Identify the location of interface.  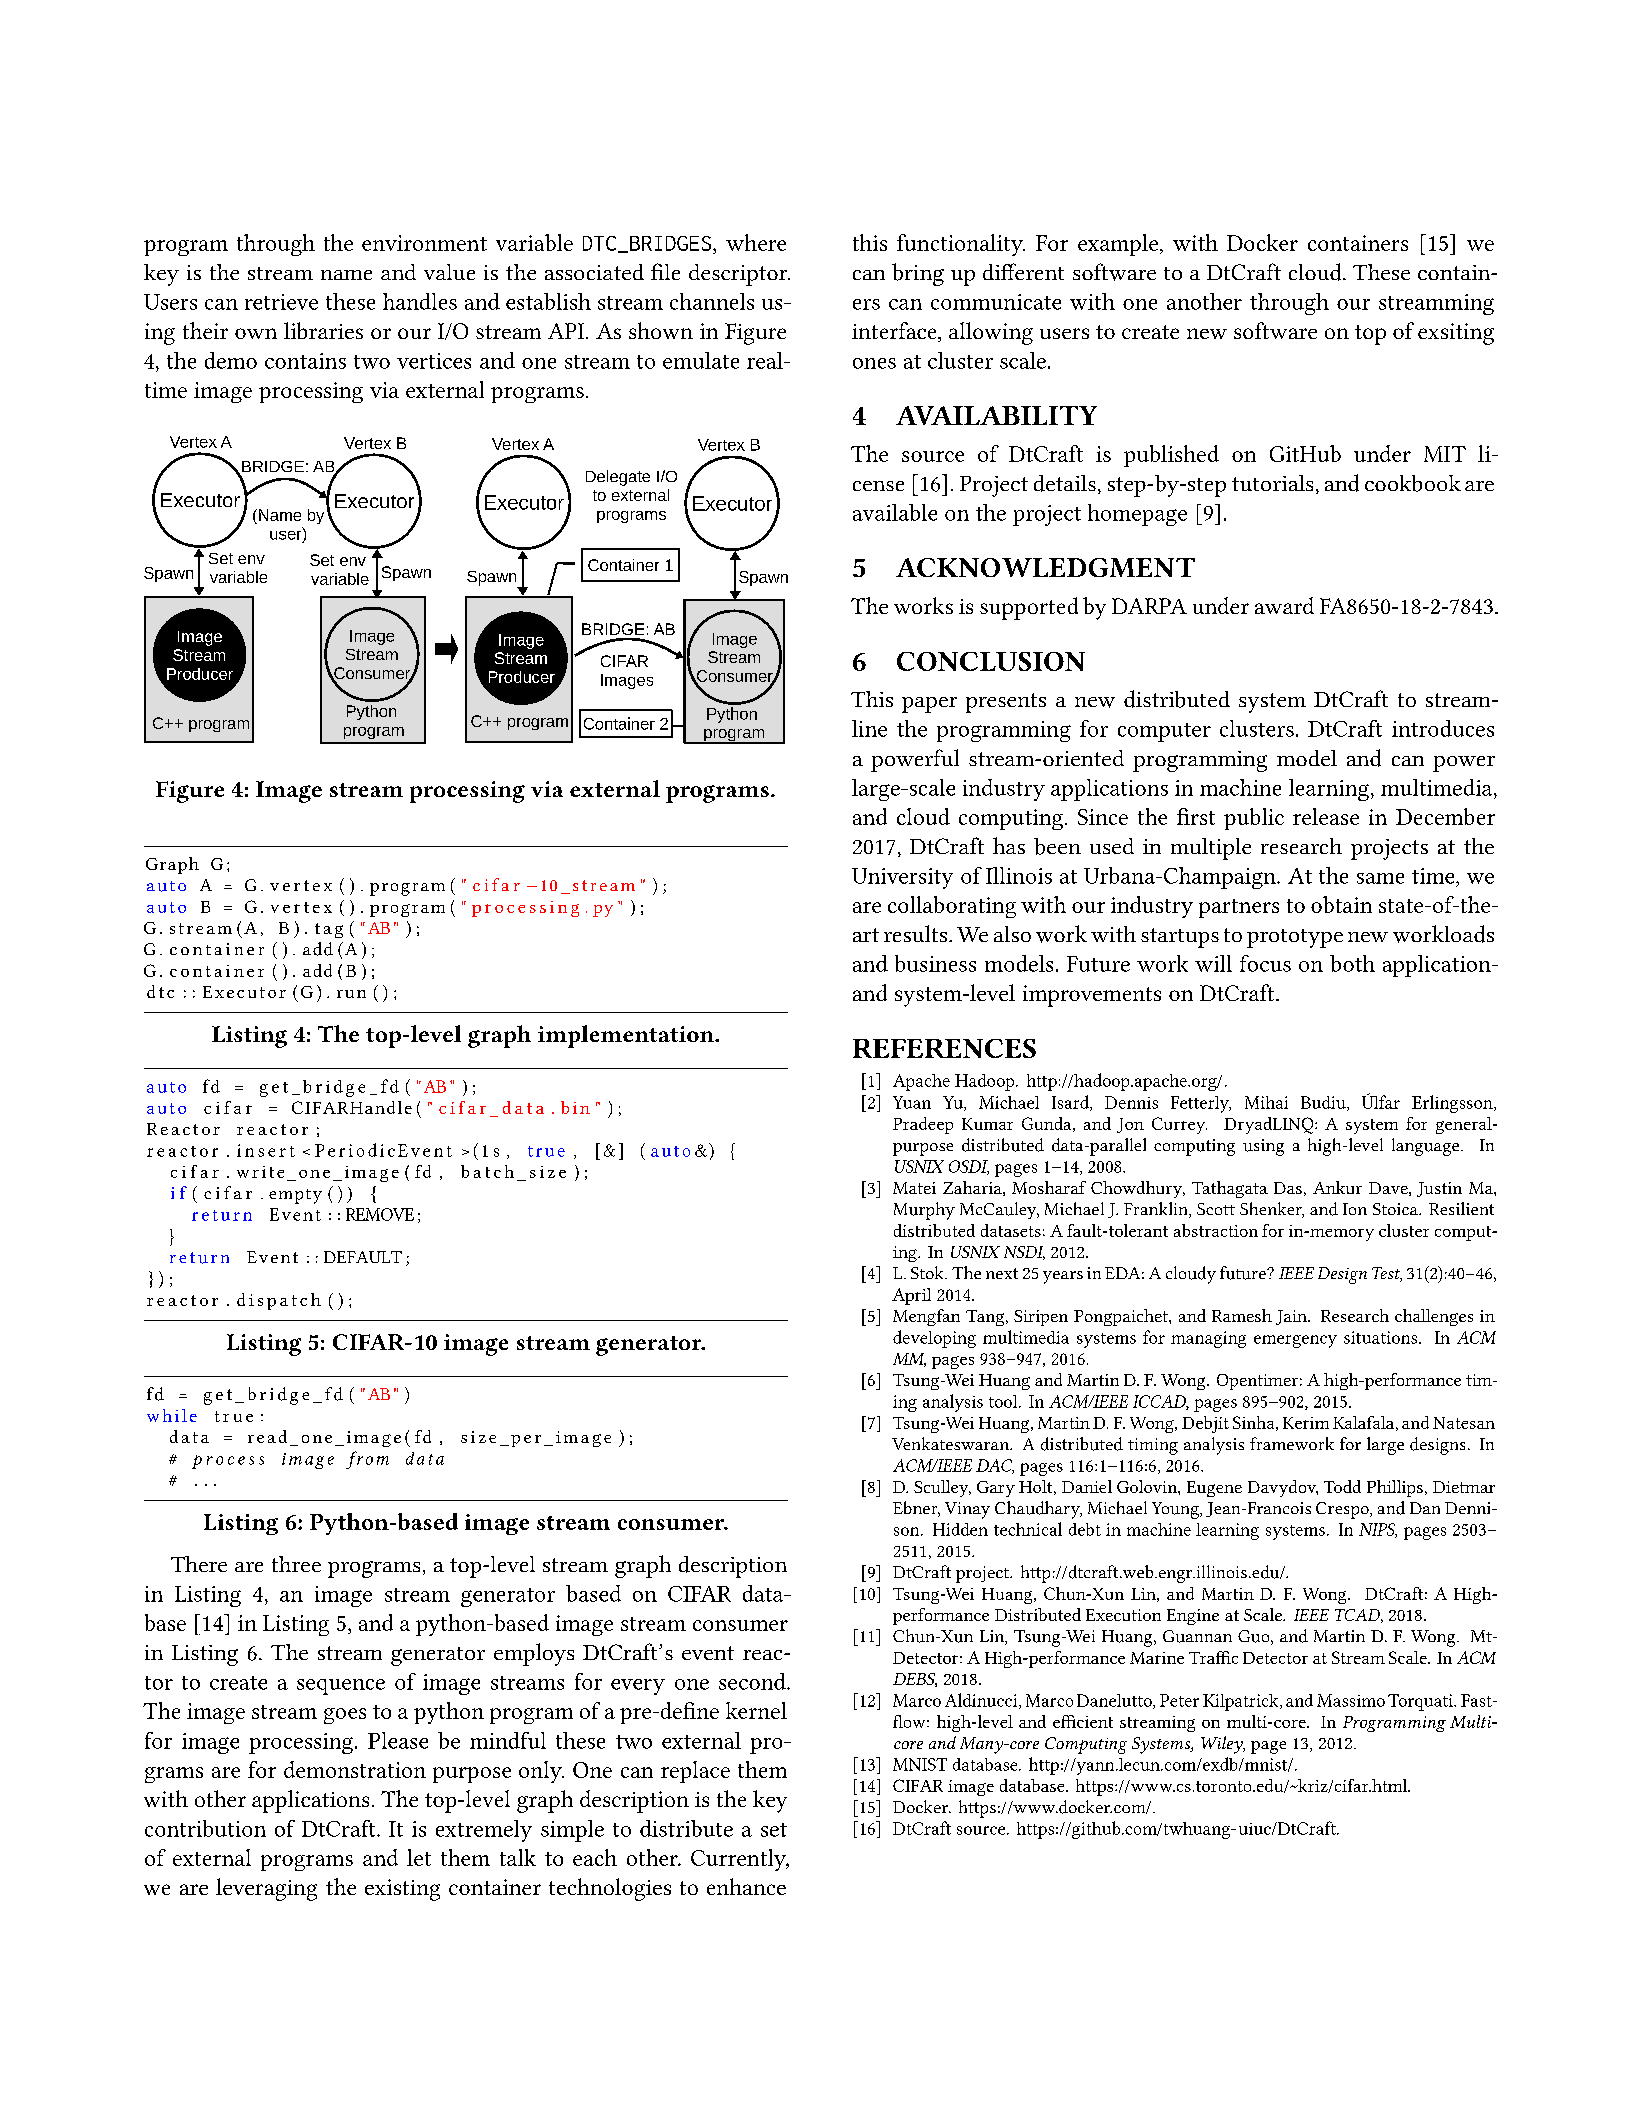
(895, 332).
